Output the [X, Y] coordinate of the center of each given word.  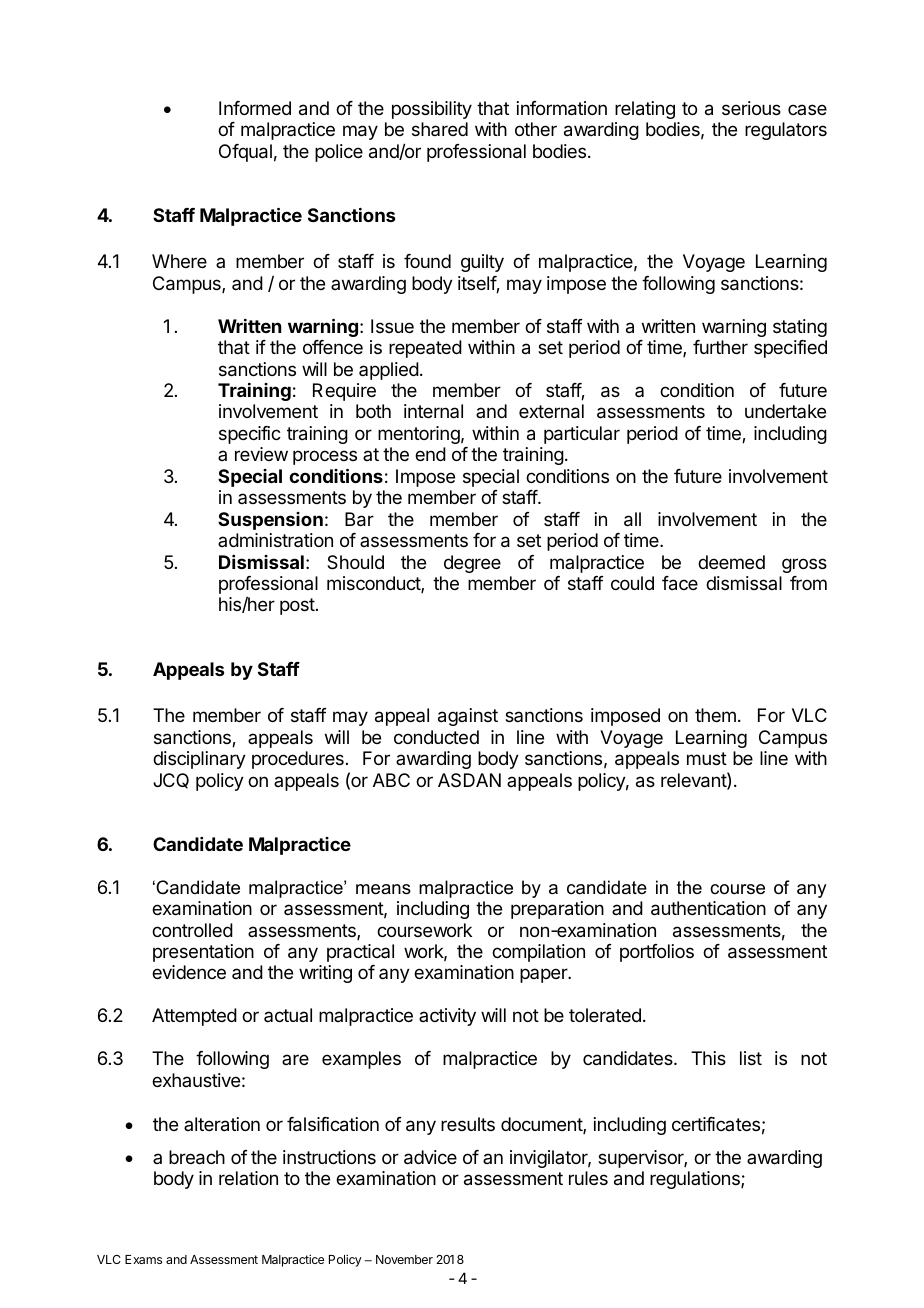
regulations [696, 1180]
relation [248, 1178]
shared [440, 129]
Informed [255, 108]
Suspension [270, 521]
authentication [708, 908]
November [404, 1259]
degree [472, 564]
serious [751, 108]
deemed [731, 562]
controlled [192, 930]
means [383, 889]
